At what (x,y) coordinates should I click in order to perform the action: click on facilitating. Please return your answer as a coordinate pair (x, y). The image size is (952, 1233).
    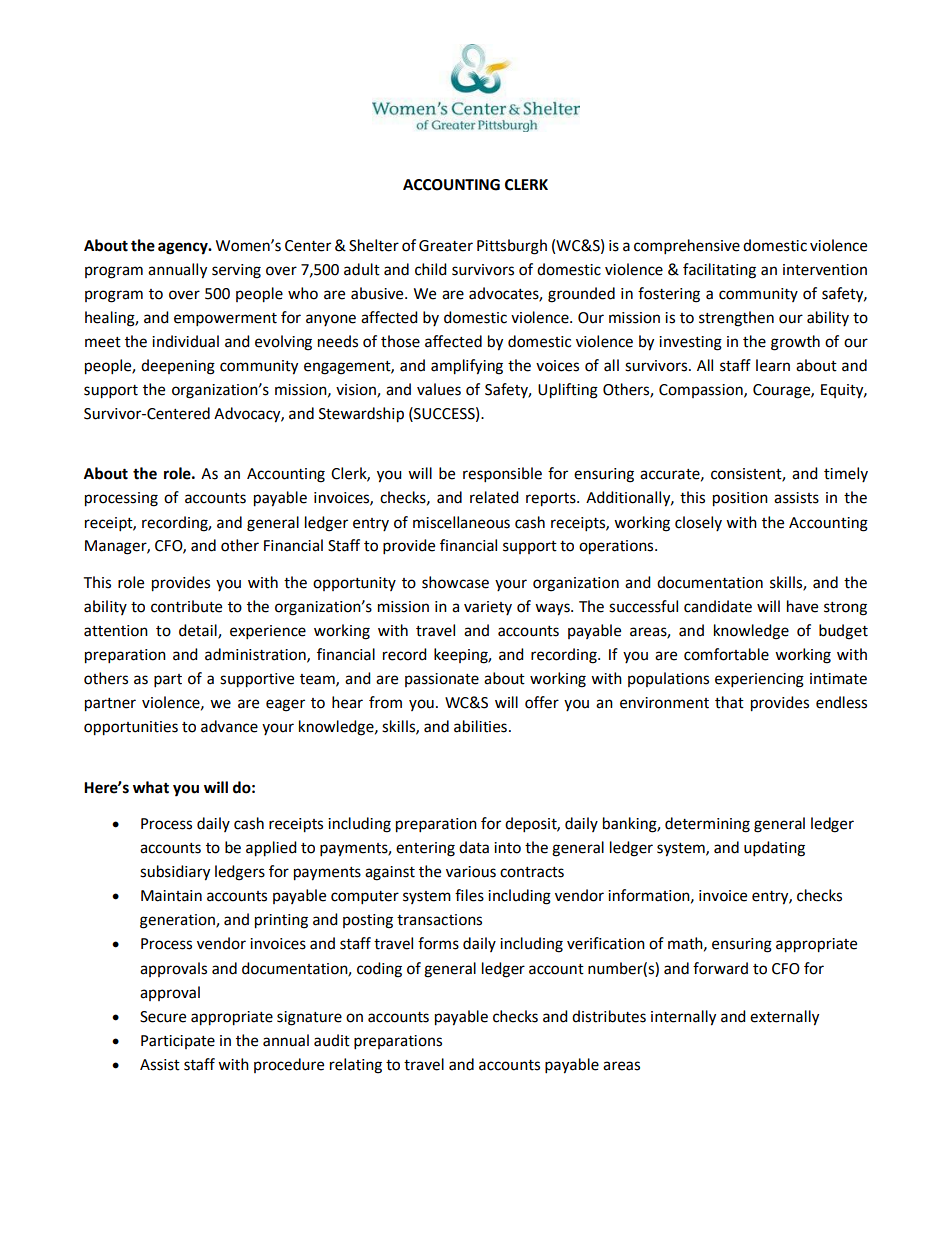
    Looking at the image, I should click on (719, 271).
